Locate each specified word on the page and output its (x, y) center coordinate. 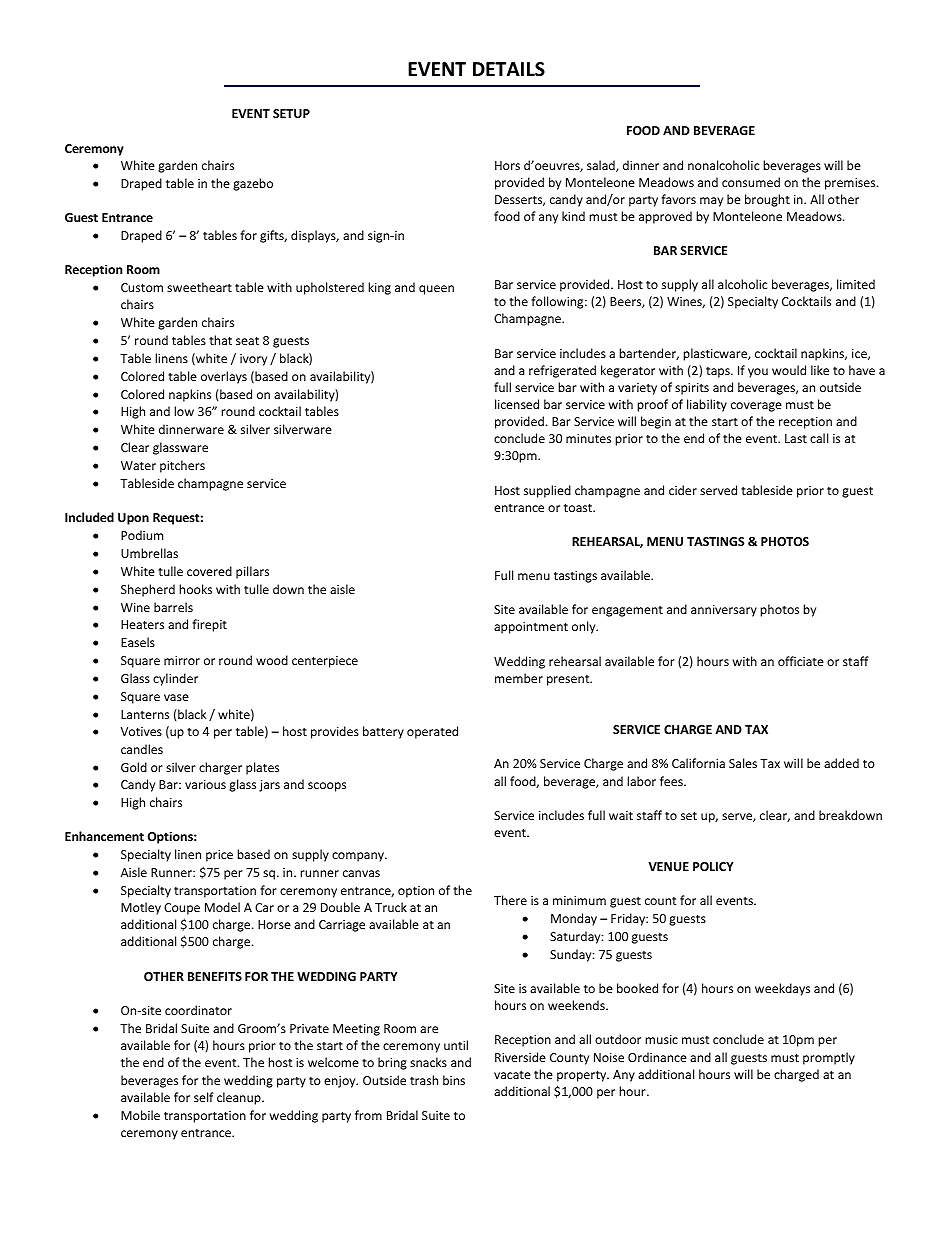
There (510, 900)
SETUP (291, 113)
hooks (195, 589)
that (220, 340)
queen (436, 290)
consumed (751, 182)
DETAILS (509, 69)
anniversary (724, 611)
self (204, 1097)
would (789, 370)
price (219, 856)
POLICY (713, 866)
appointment (531, 628)
